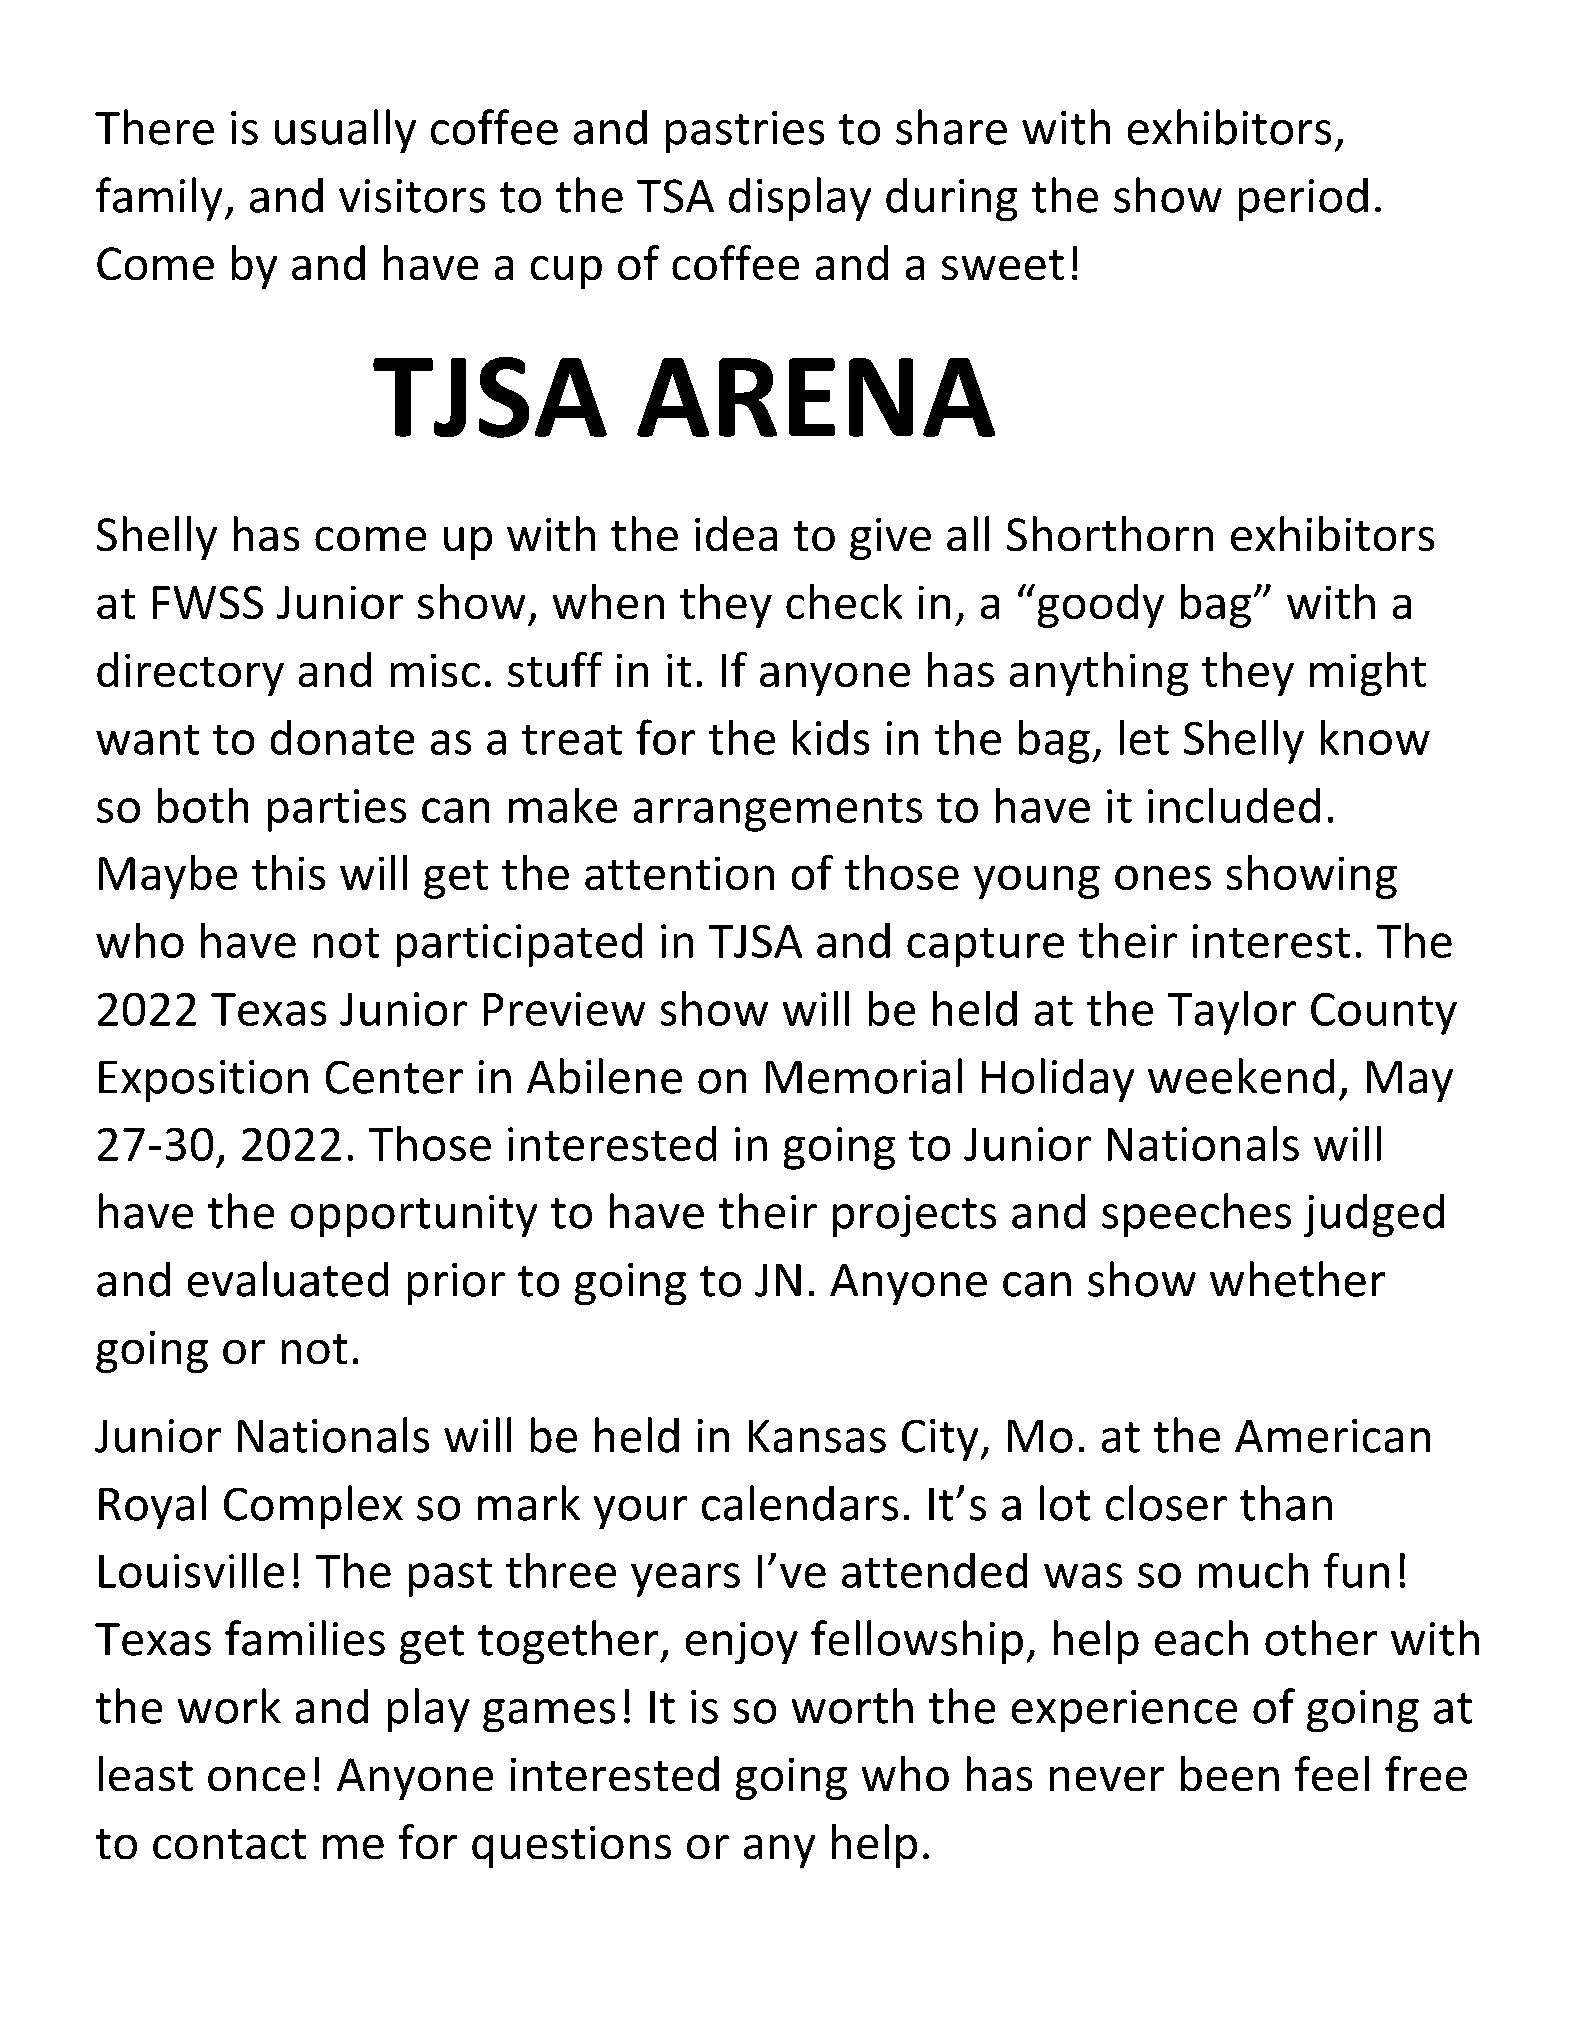 This screenshot has width=1574, height=2036. I want to click on period, so click(1303, 199).
